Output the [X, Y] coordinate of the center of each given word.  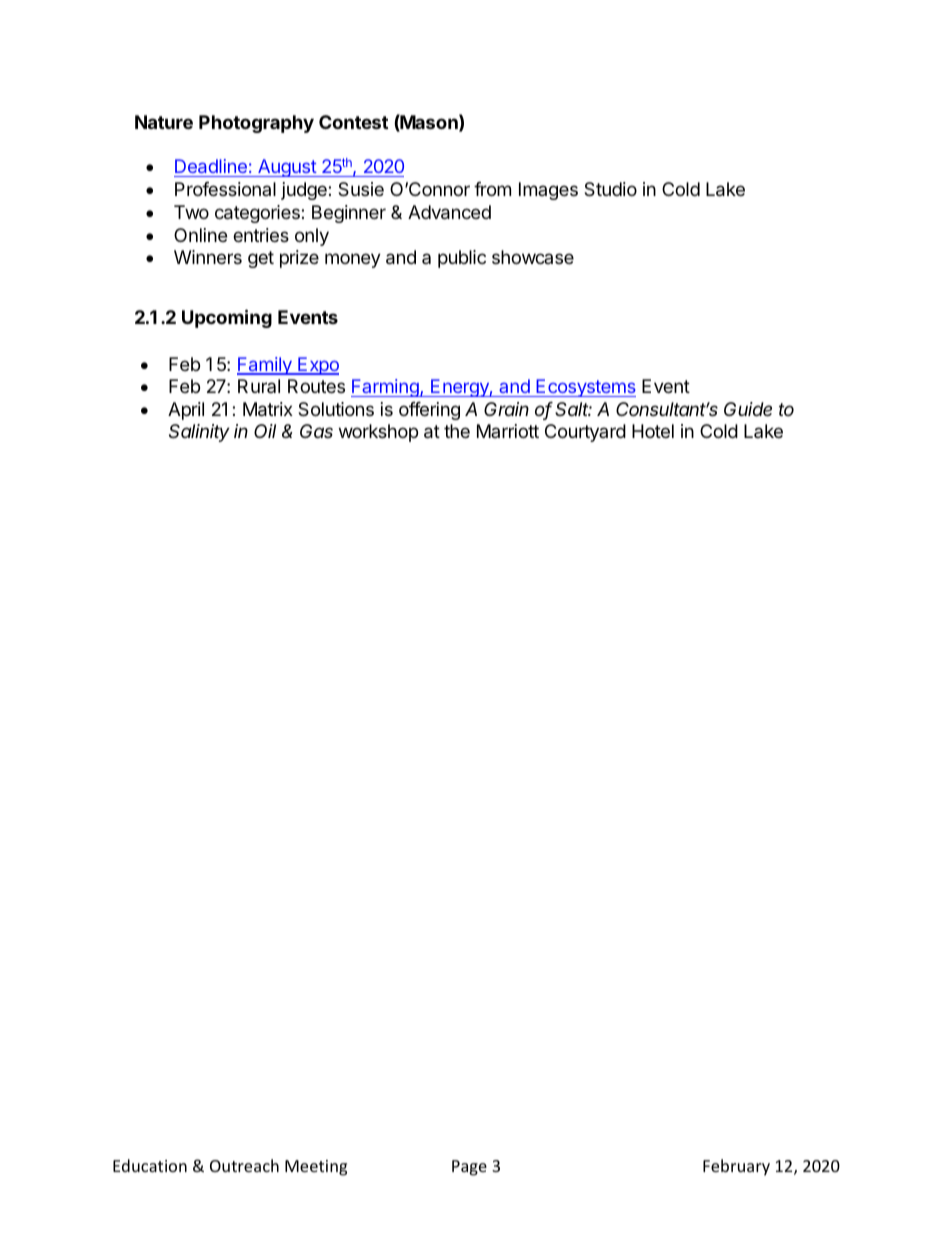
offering [429, 411]
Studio [610, 189]
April [186, 411]
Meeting [316, 1168]
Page [469, 1168]
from [492, 189]
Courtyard [585, 433]
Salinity [199, 433]
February [736, 1167]
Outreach [244, 1165]
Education [150, 1165]
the [457, 431]
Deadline [211, 168]
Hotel [653, 431]
